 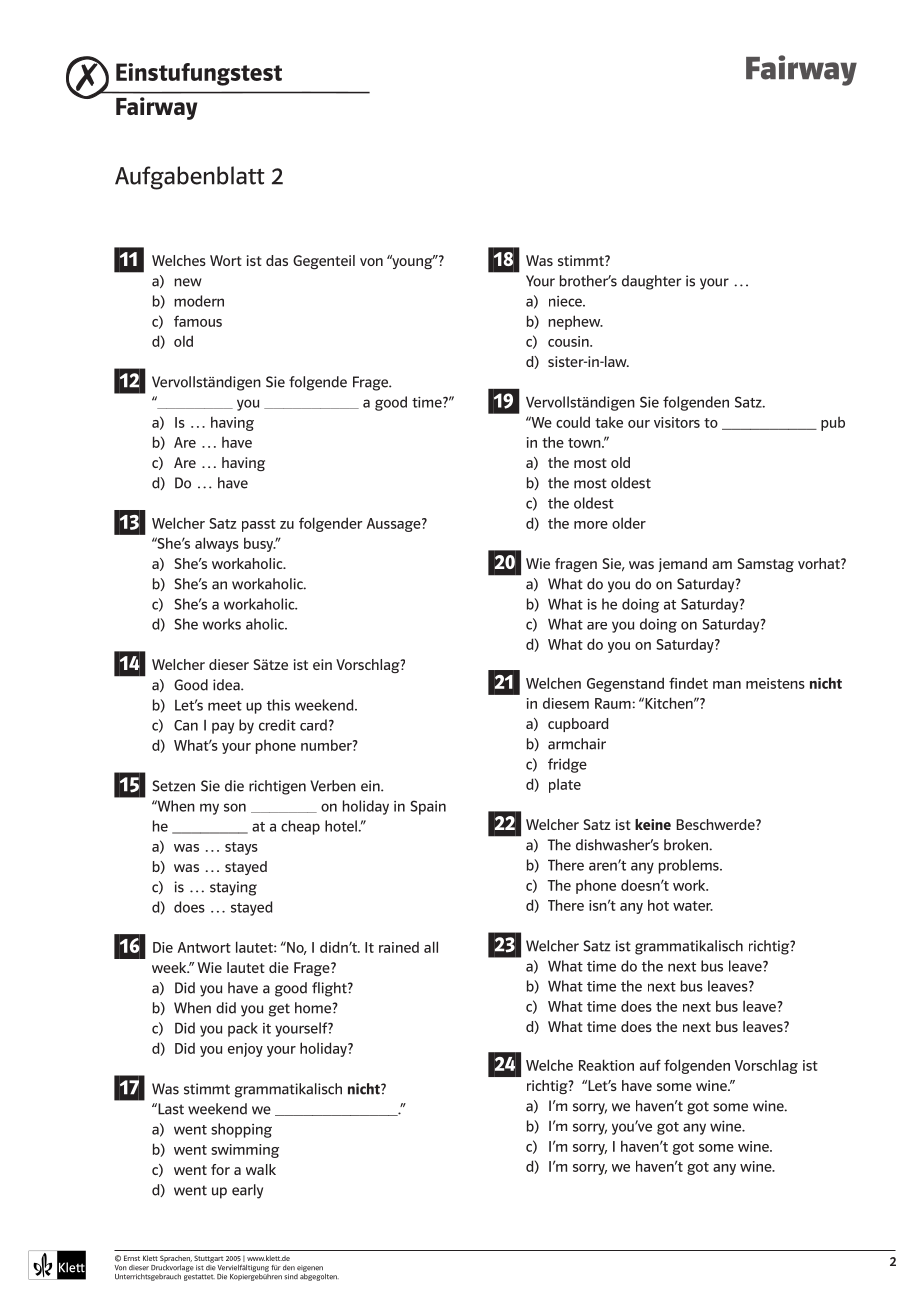 What do you see at coordinates (688, 683) in the screenshot?
I see `findet` at bounding box center [688, 683].
